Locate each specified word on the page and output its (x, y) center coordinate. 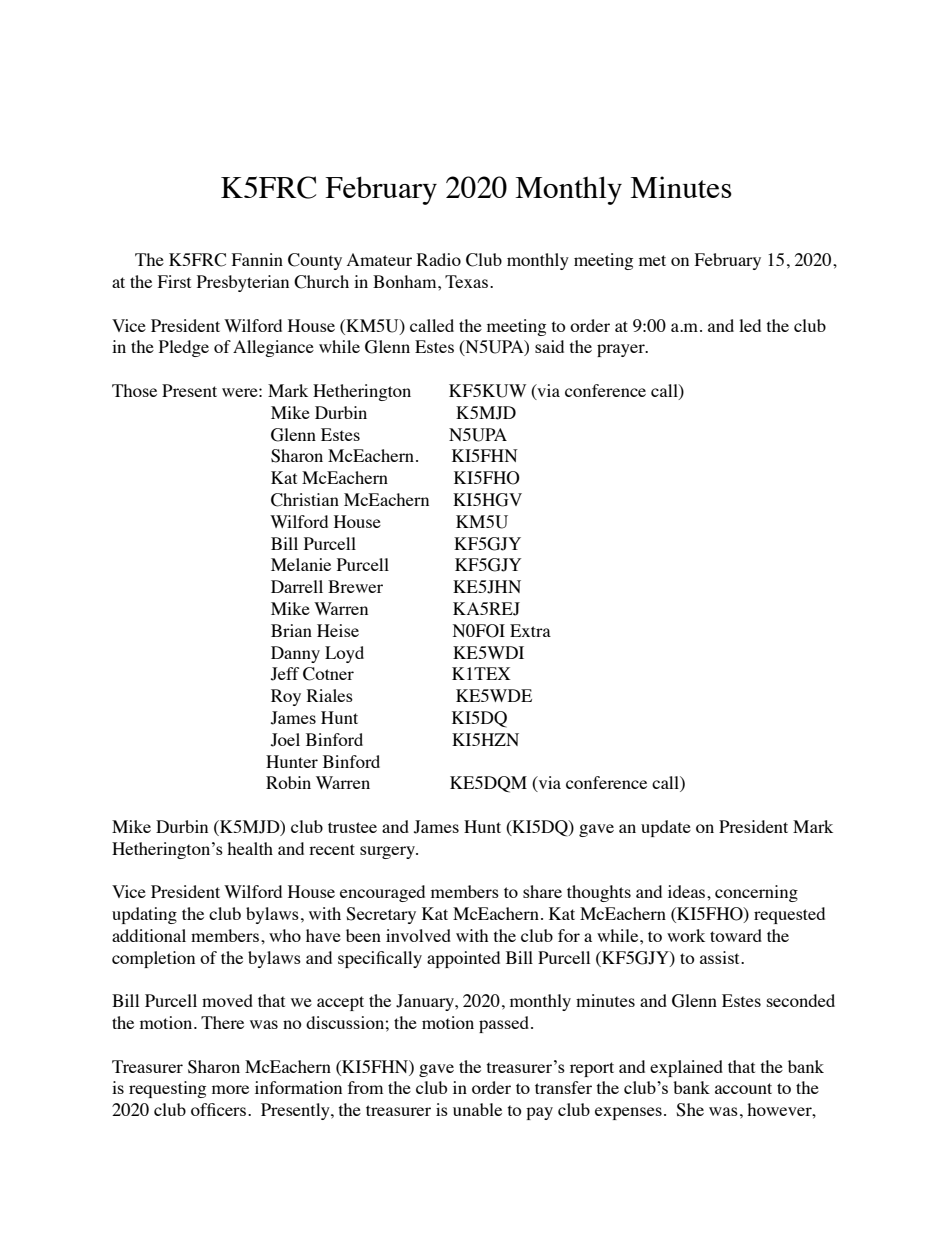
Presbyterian (243, 283)
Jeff (285, 674)
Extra (530, 630)
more (230, 1089)
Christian (305, 500)
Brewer (355, 586)
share (542, 891)
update (666, 828)
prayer (622, 350)
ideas (688, 891)
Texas (468, 281)
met (652, 260)
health (250, 848)
